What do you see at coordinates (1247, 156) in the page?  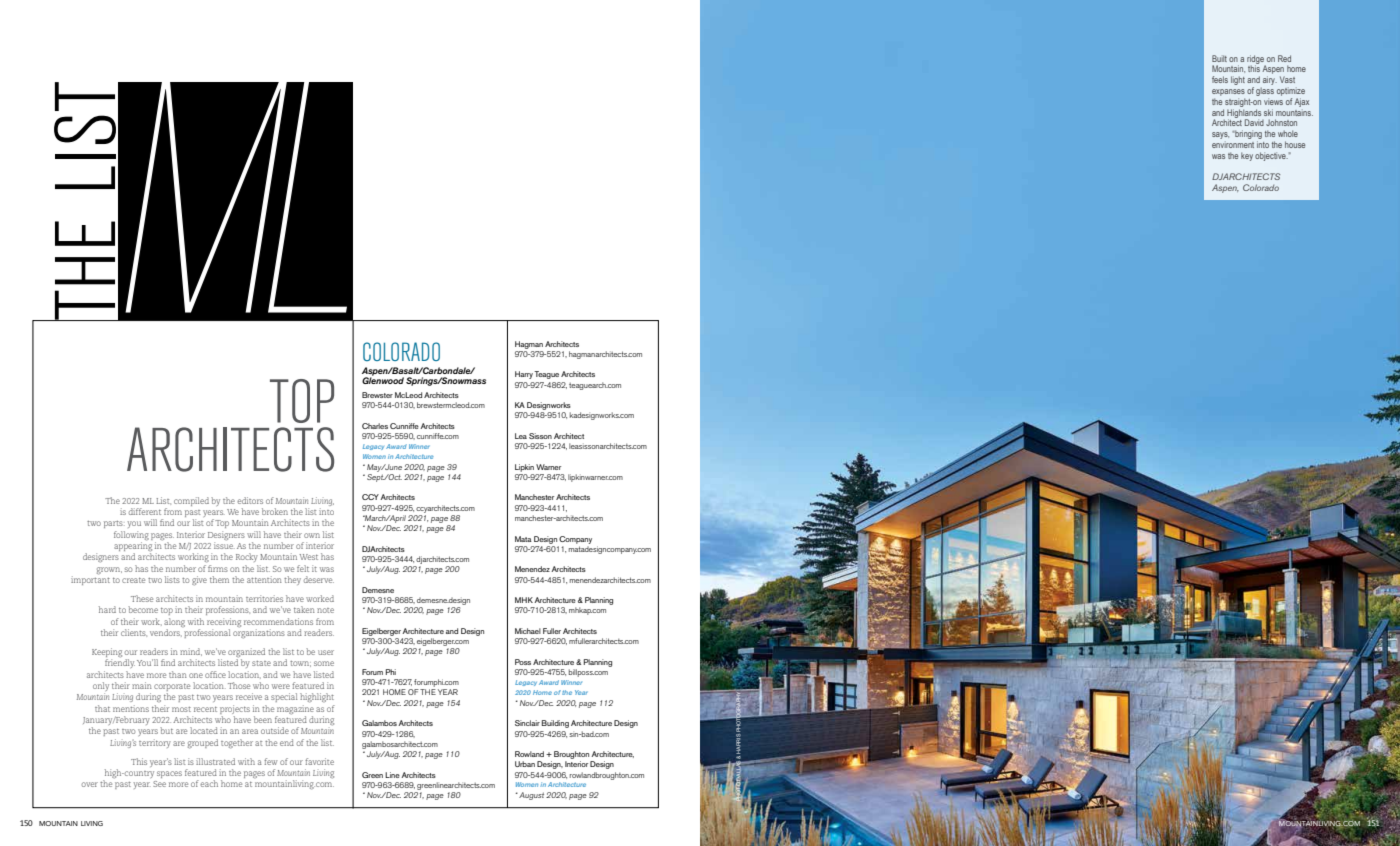 I see `key` at bounding box center [1247, 156].
